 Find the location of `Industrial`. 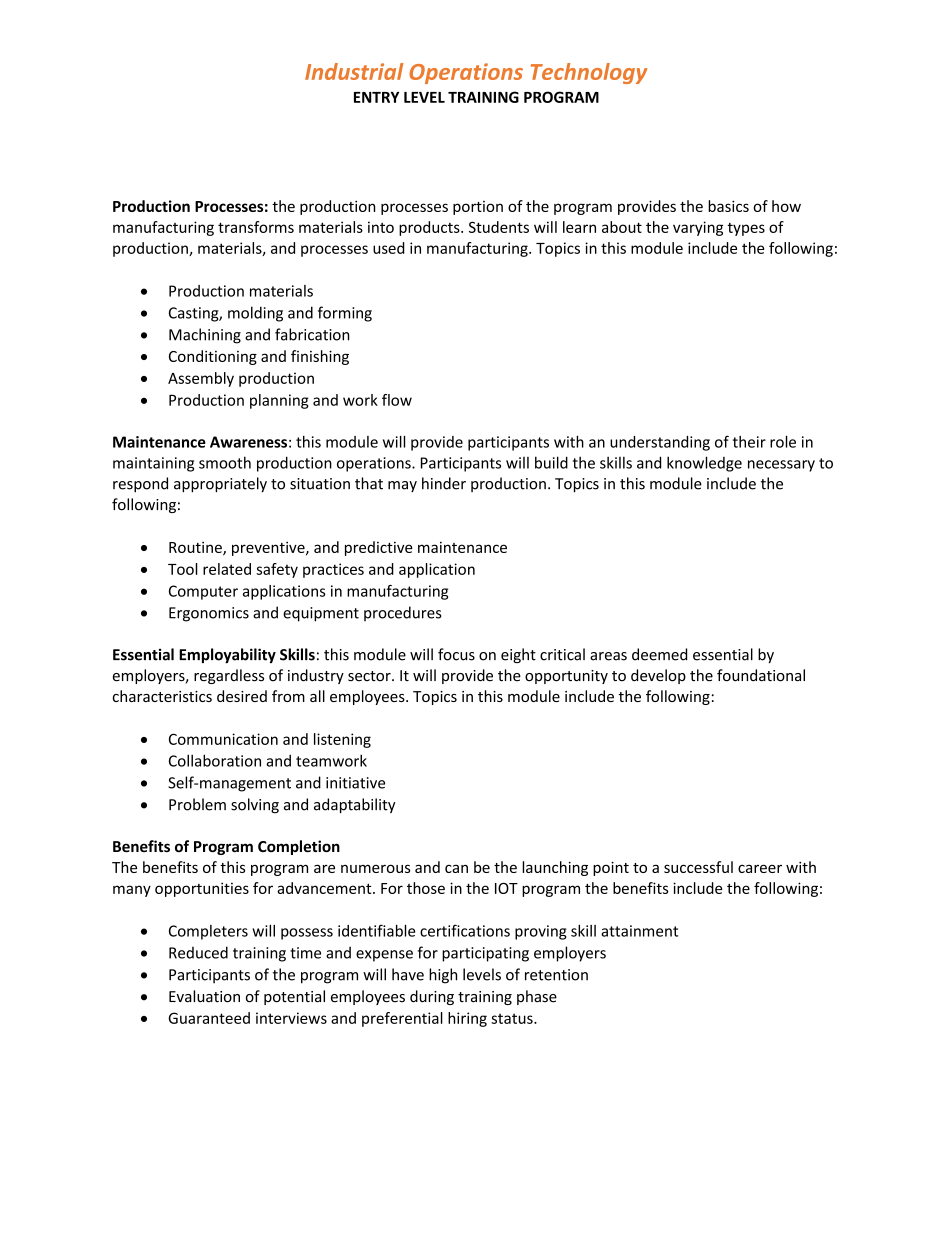

Industrial is located at coordinates (354, 71).
